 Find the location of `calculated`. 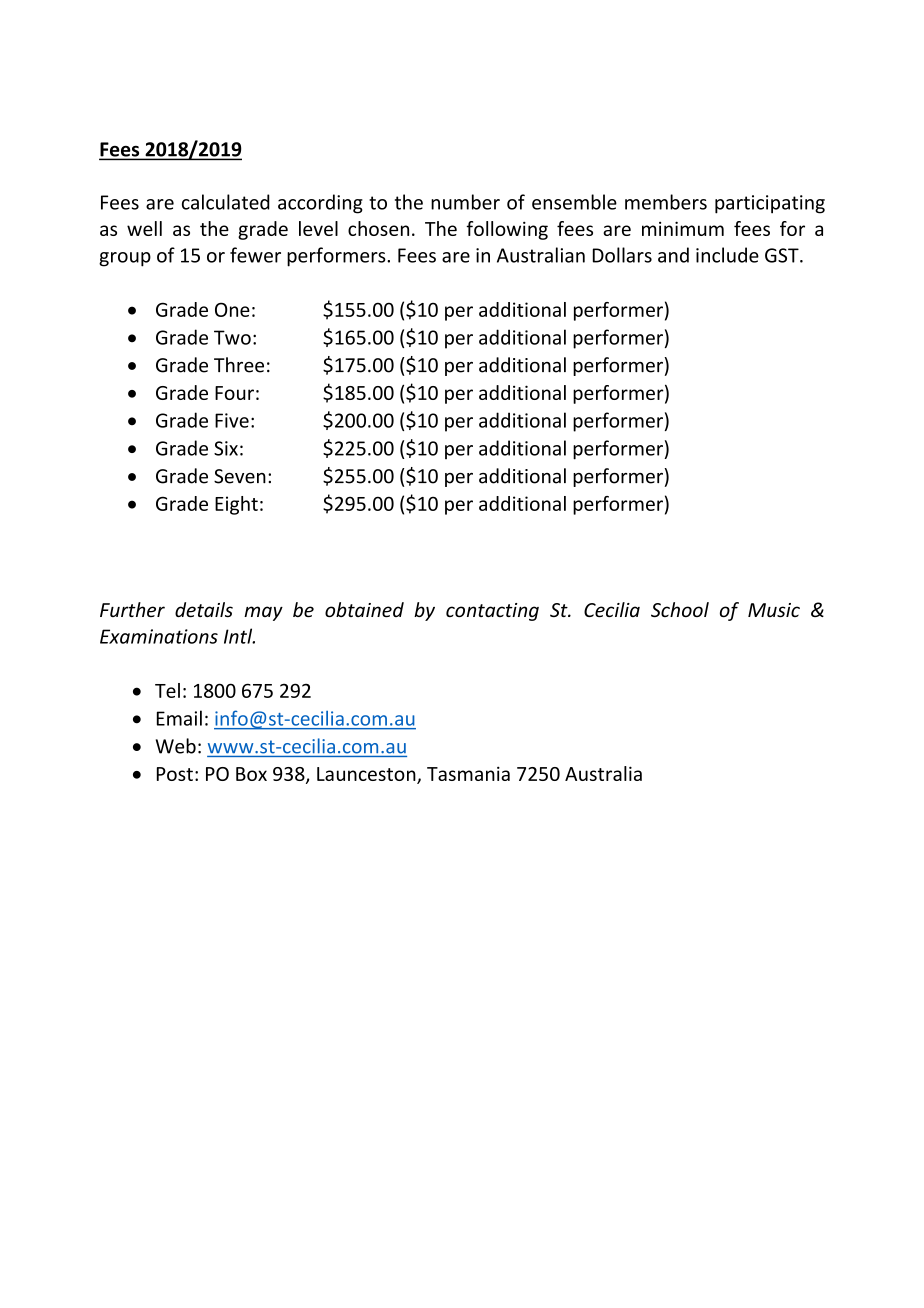

calculated is located at coordinates (226, 202).
